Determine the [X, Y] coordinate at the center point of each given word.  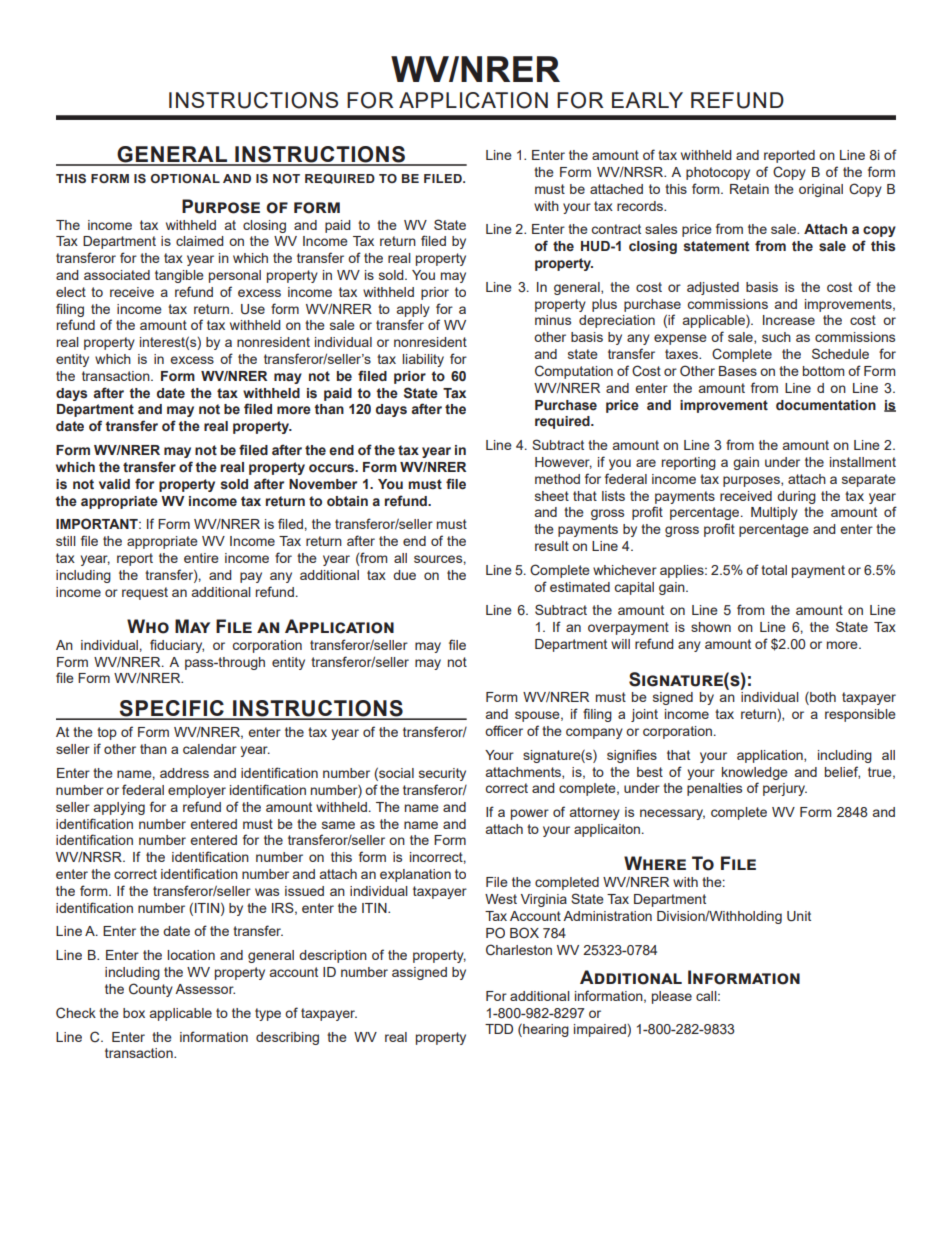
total [774, 570]
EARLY [647, 100]
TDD [499, 1029]
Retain [749, 189]
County [151, 990]
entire [201, 558]
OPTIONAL [185, 178]
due [404, 575]
